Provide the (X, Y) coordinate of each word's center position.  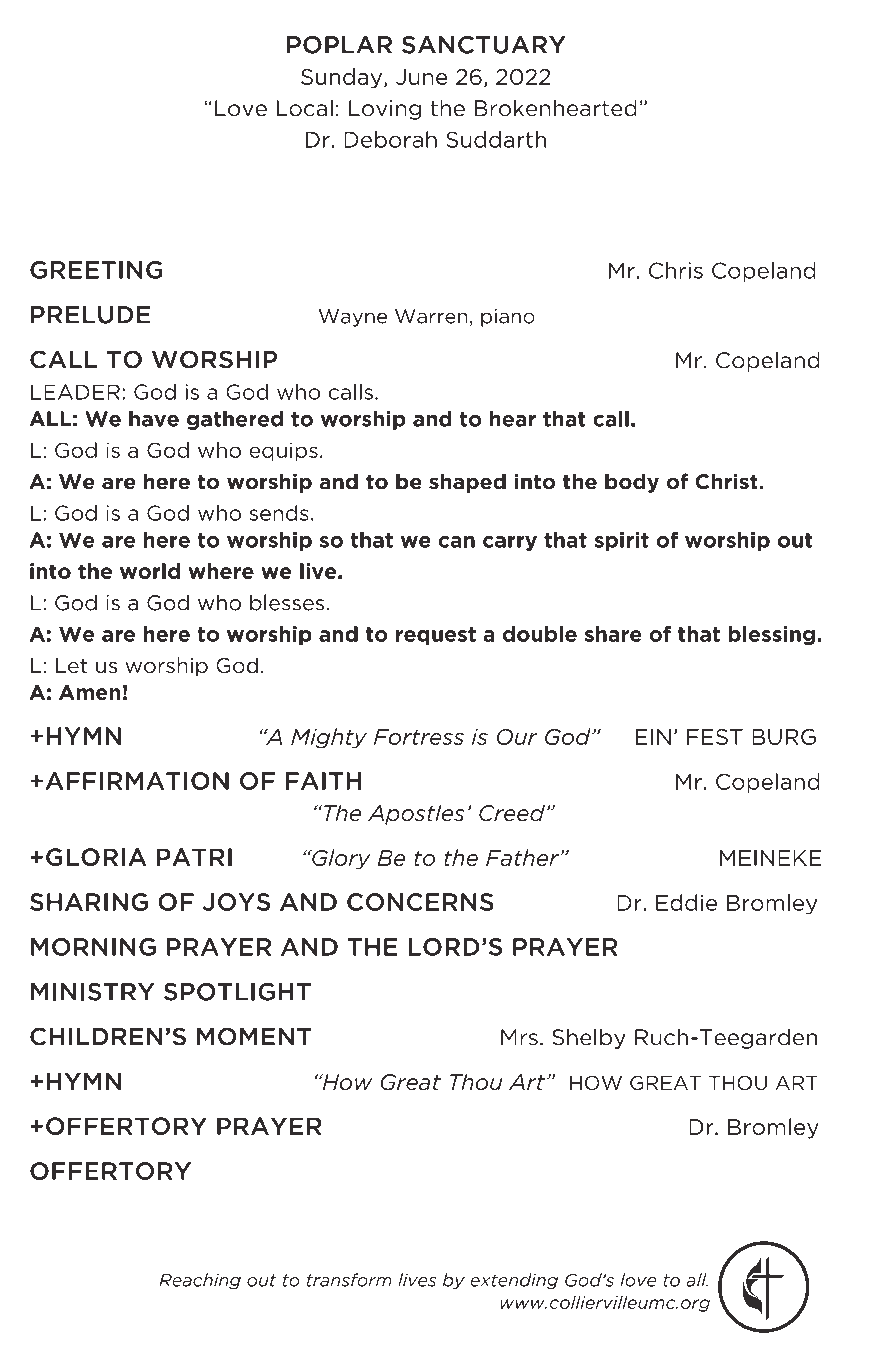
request (436, 636)
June (422, 77)
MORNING (93, 947)
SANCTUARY (484, 45)
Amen (90, 692)
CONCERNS (420, 902)
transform (349, 1280)
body (632, 483)
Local (304, 108)
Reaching (200, 1281)
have (154, 419)
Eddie (686, 902)
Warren (431, 316)
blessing (771, 635)
